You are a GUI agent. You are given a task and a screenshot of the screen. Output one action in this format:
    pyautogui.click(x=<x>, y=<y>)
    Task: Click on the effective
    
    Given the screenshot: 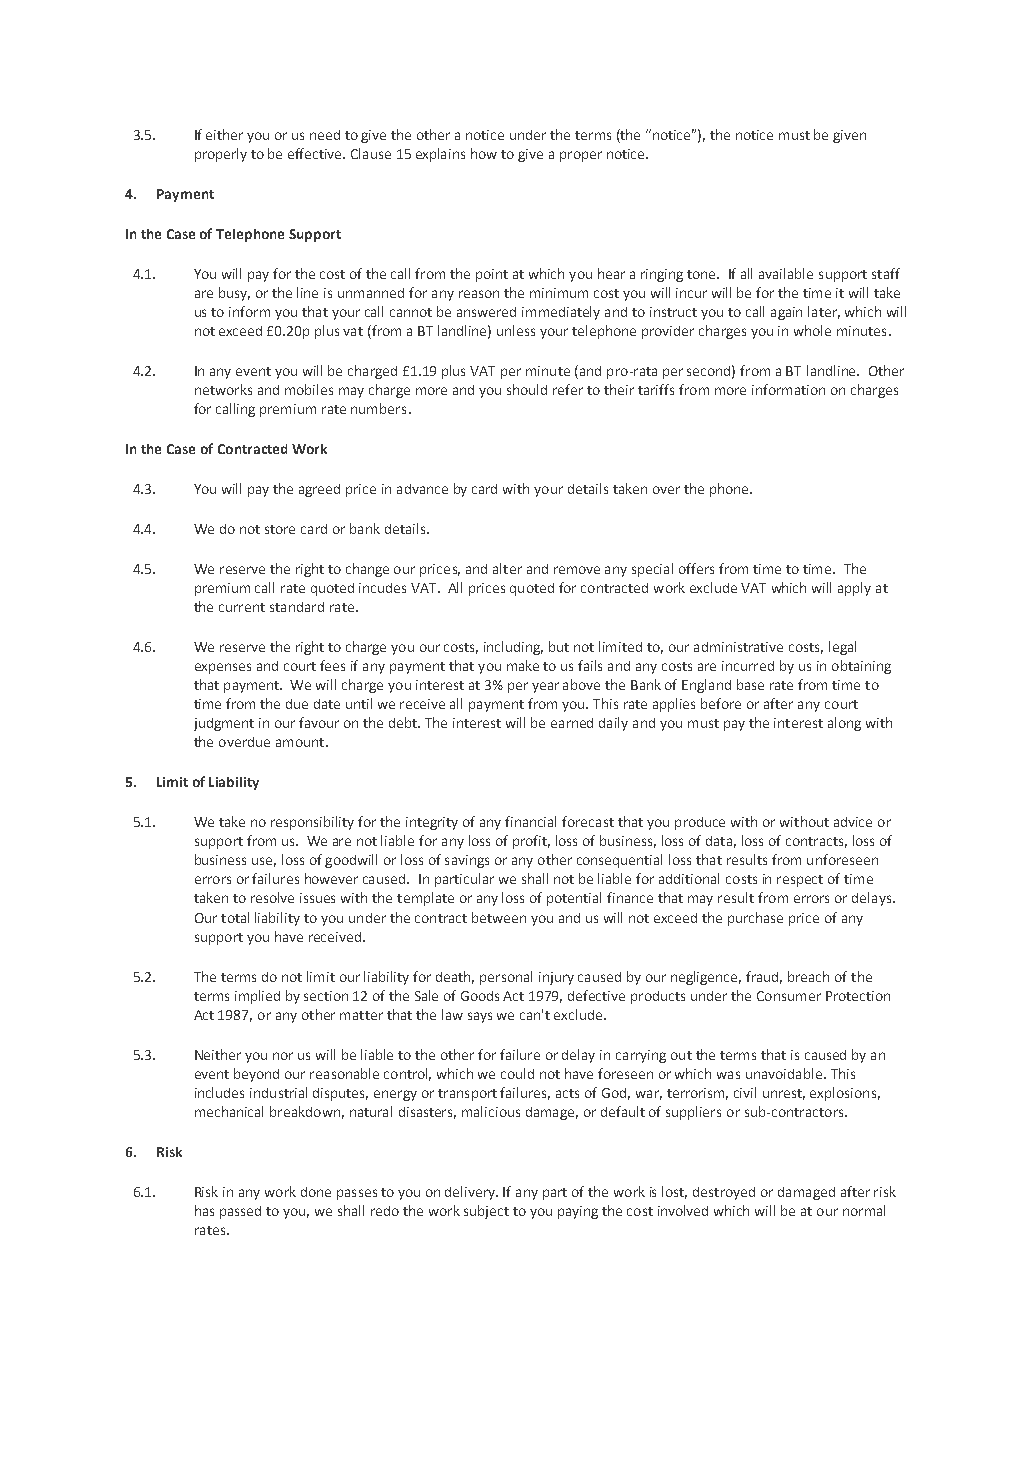 What is the action you would take?
    pyautogui.click(x=316, y=153)
